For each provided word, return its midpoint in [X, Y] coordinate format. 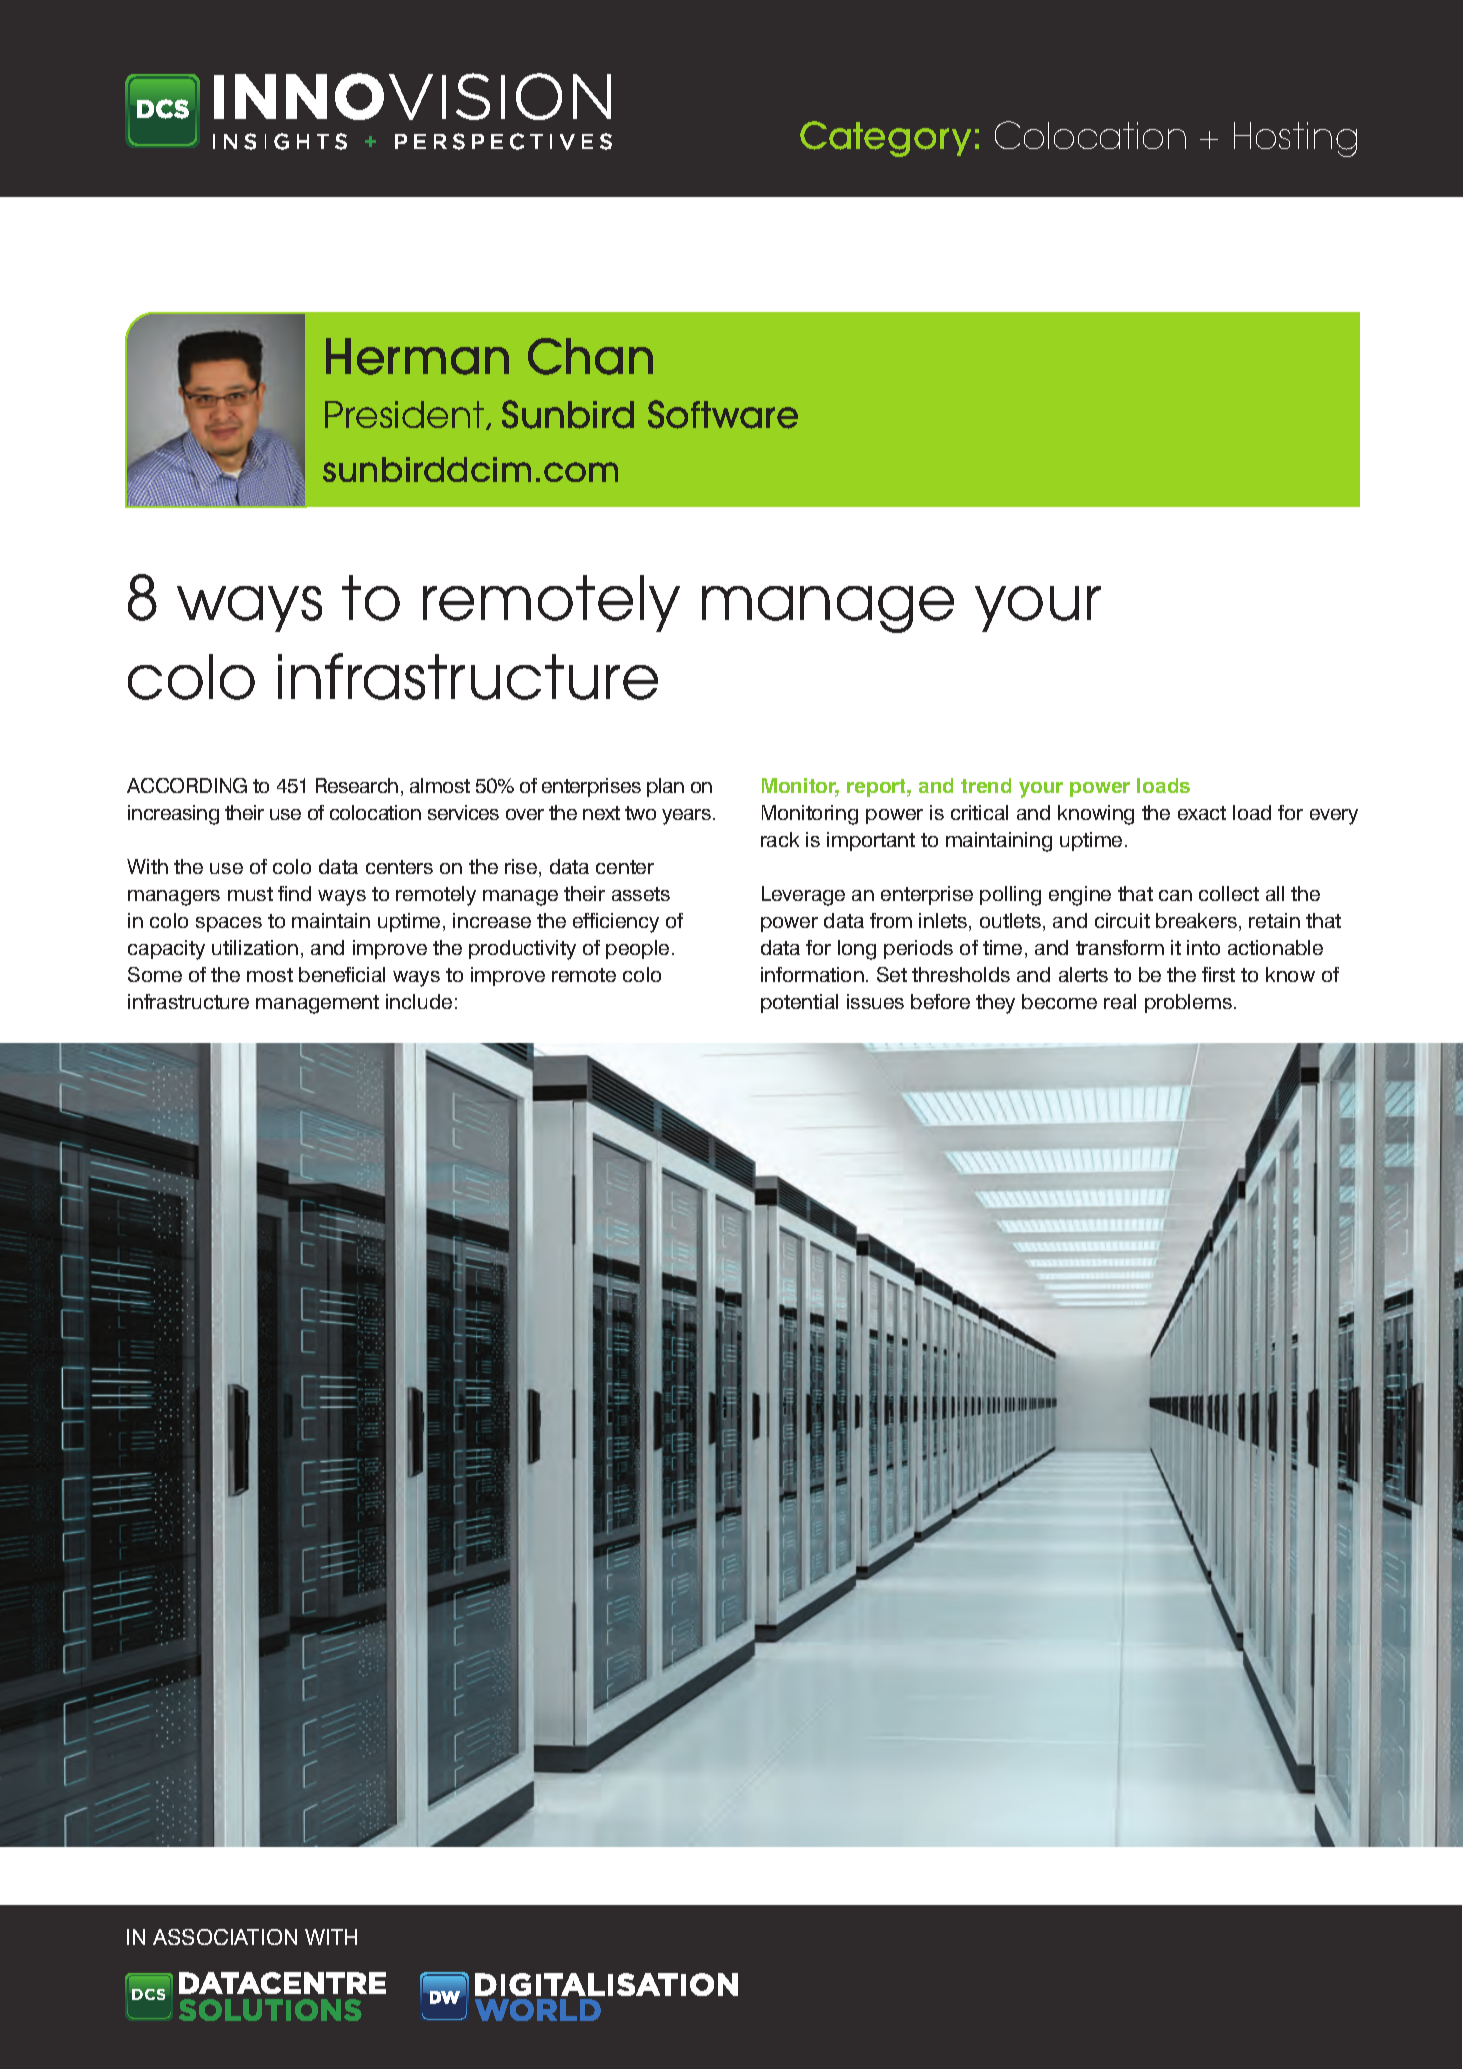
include [419, 1001]
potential [799, 1003]
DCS [148, 1994]
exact [1202, 813]
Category [885, 139]
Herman [417, 356]
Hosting [1295, 139]
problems [1188, 1003]
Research [357, 785]
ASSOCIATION [225, 1937]
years [686, 817]
